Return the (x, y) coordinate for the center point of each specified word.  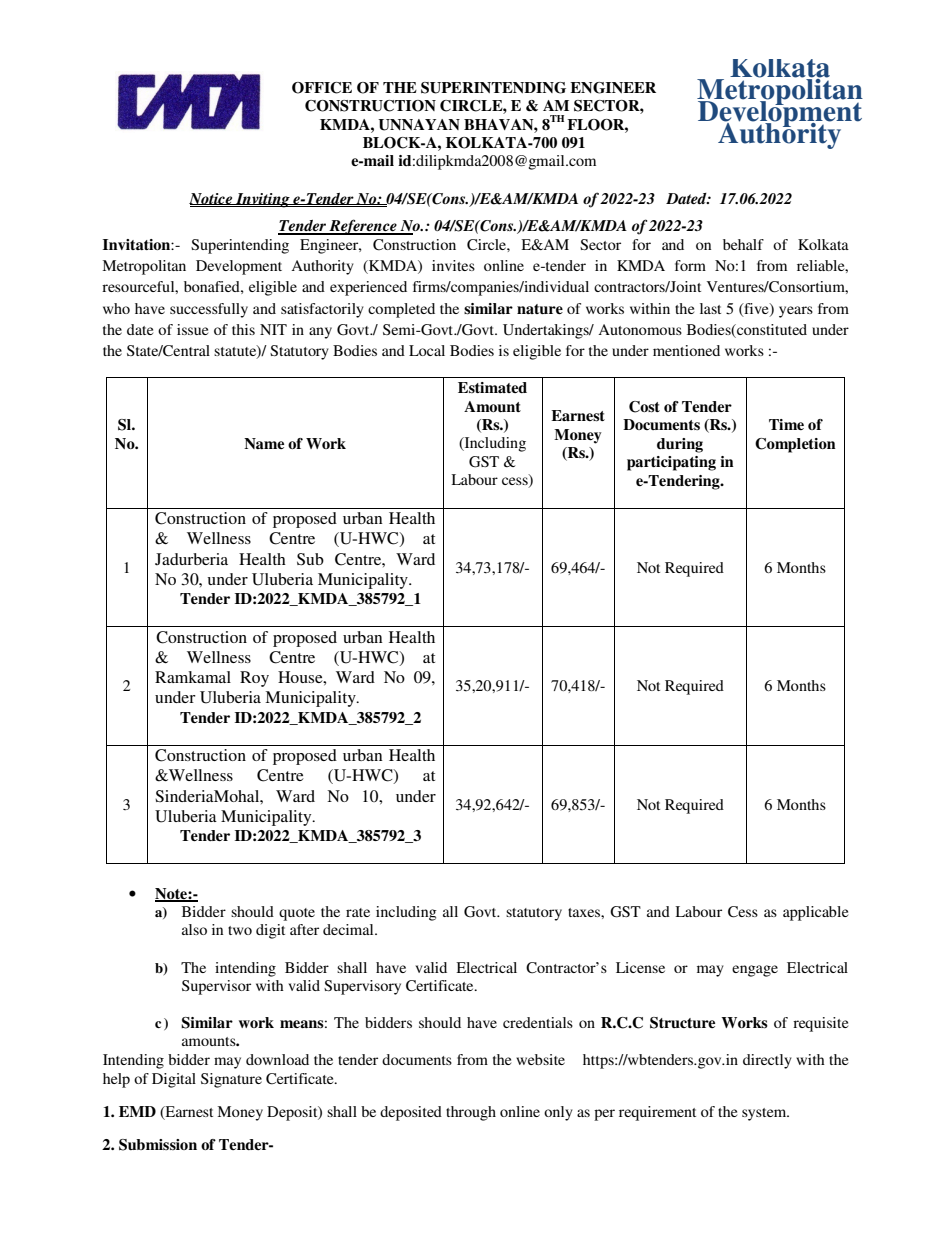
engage (755, 971)
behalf (743, 244)
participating (671, 463)
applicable (815, 913)
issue (192, 329)
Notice (212, 199)
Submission (158, 1145)
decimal (349, 929)
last (710, 308)
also (194, 929)
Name (264, 443)
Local (427, 350)
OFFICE (322, 88)
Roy (254, 679)
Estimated (492, 387)
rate (358, 912)
